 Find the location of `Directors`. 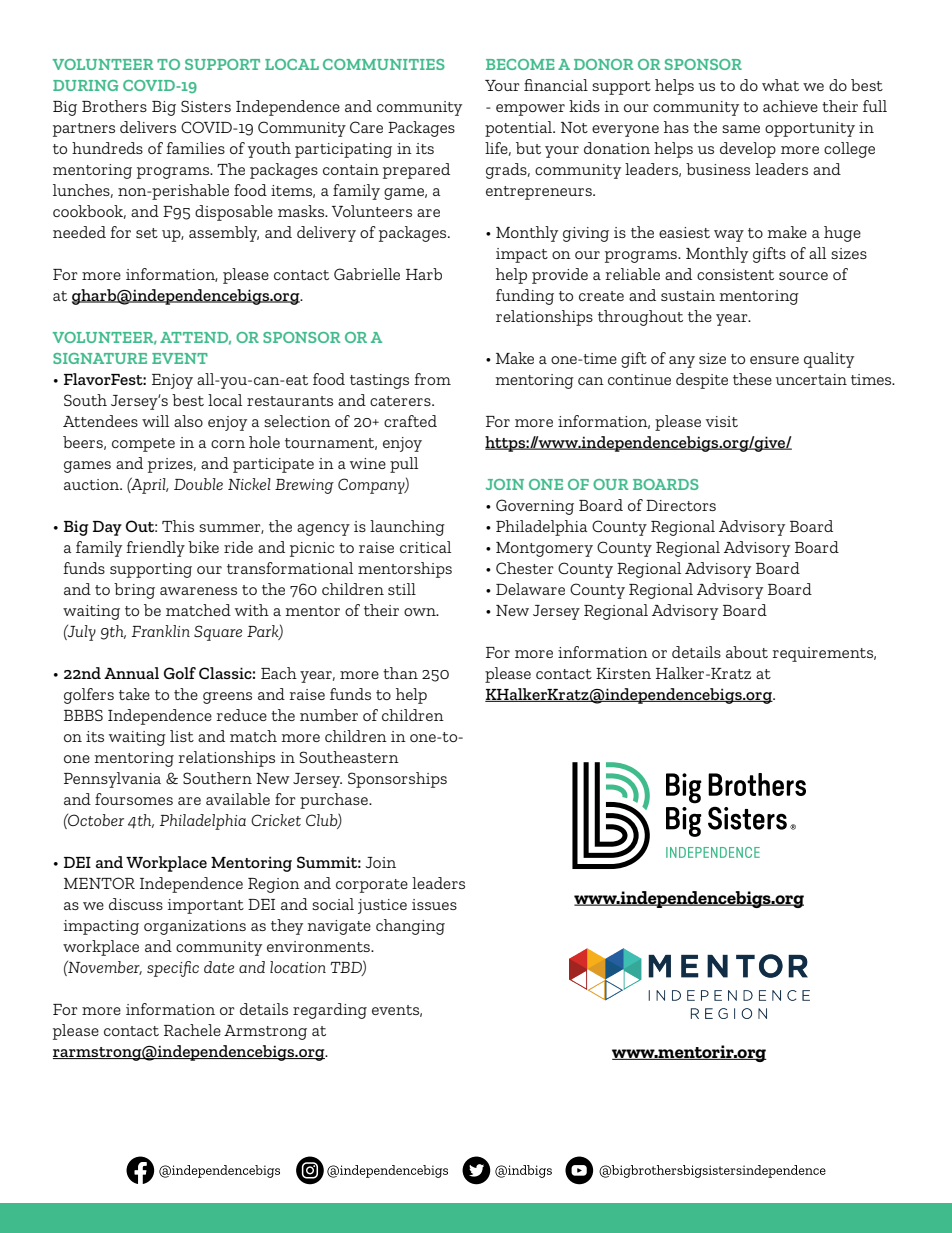

Directors is located at coordinates (681, 505).
